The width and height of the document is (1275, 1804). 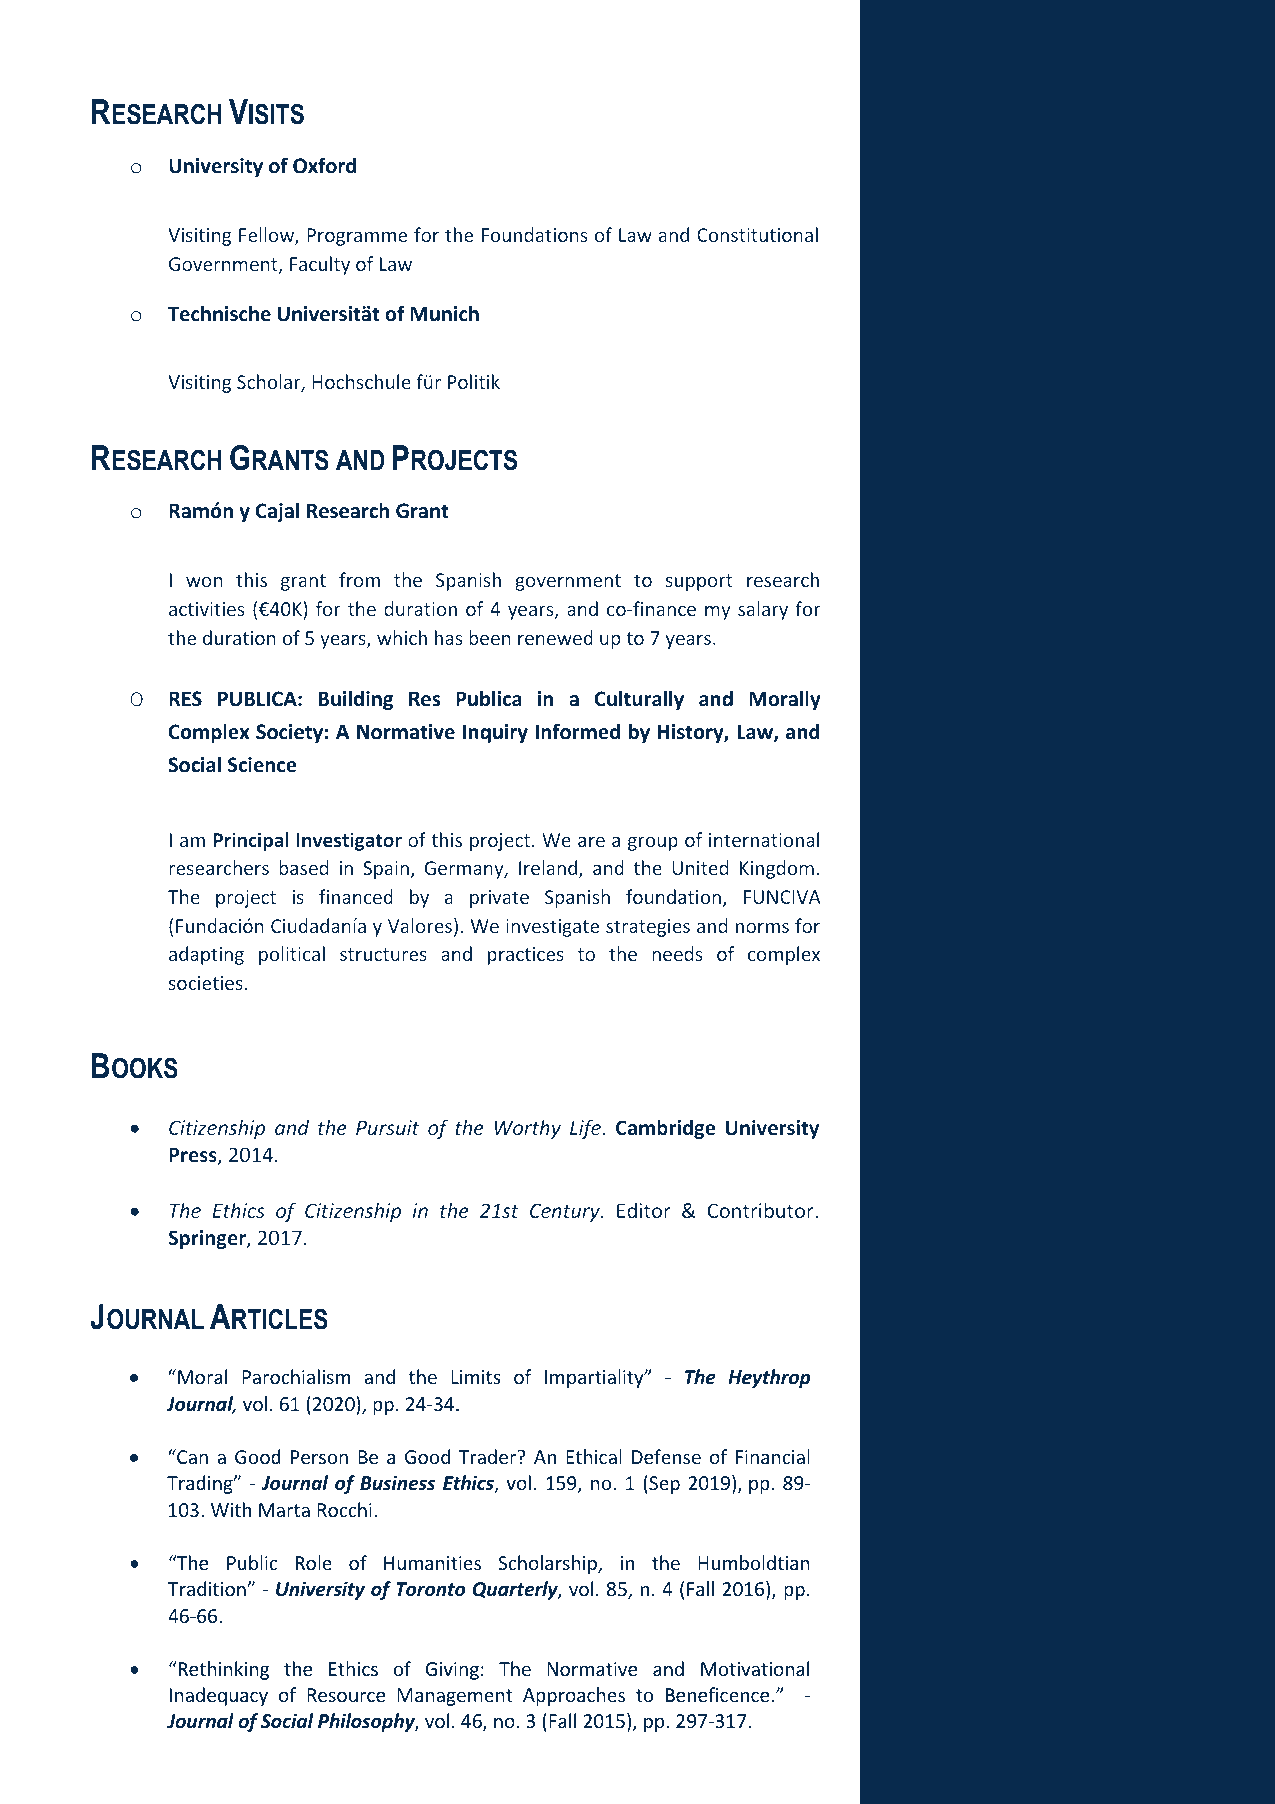 I want to click on Constitutional, so click(x=757, y=234).
